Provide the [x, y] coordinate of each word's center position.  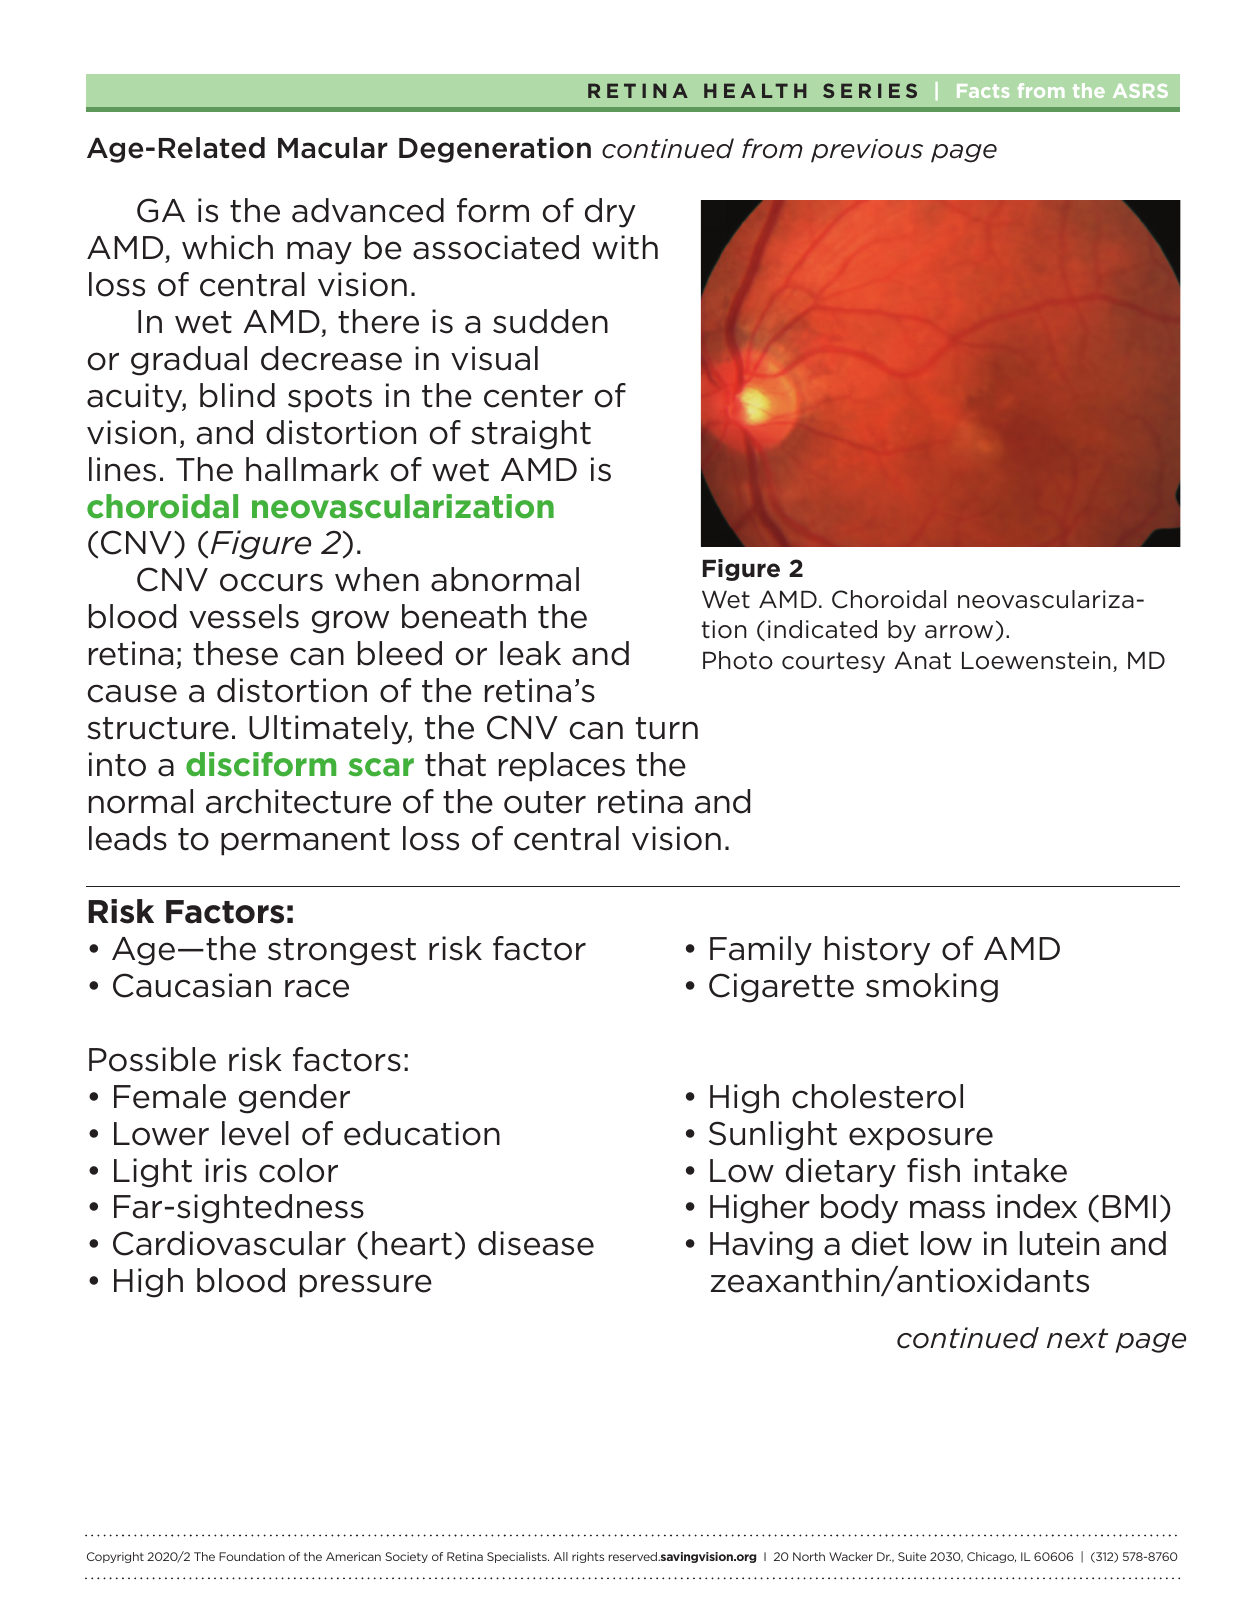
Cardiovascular [229, 1243]
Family [761, 951]
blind [237, 395]
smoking [932, 988]
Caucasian [192, 985]
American [353, 1556]
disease [536, 1243]
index [1037, 1206]
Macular [333, 148]
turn [667, 728]
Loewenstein [1036, 660]
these [235, 653]
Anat [922, 660]
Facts [983, 91]
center [533, 396]
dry [610, 213]
